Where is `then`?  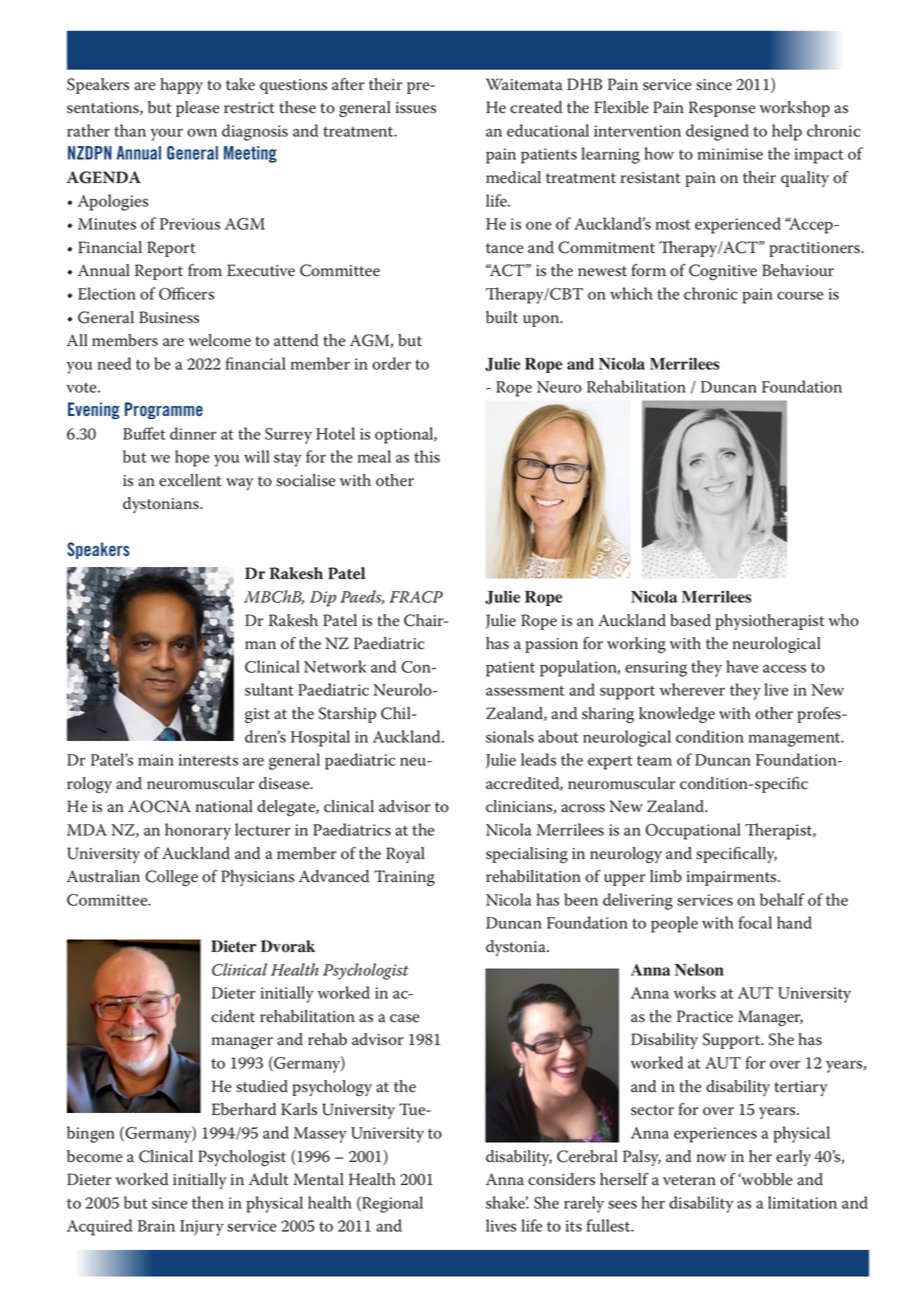
then is located at coordinates (208, 1202).
